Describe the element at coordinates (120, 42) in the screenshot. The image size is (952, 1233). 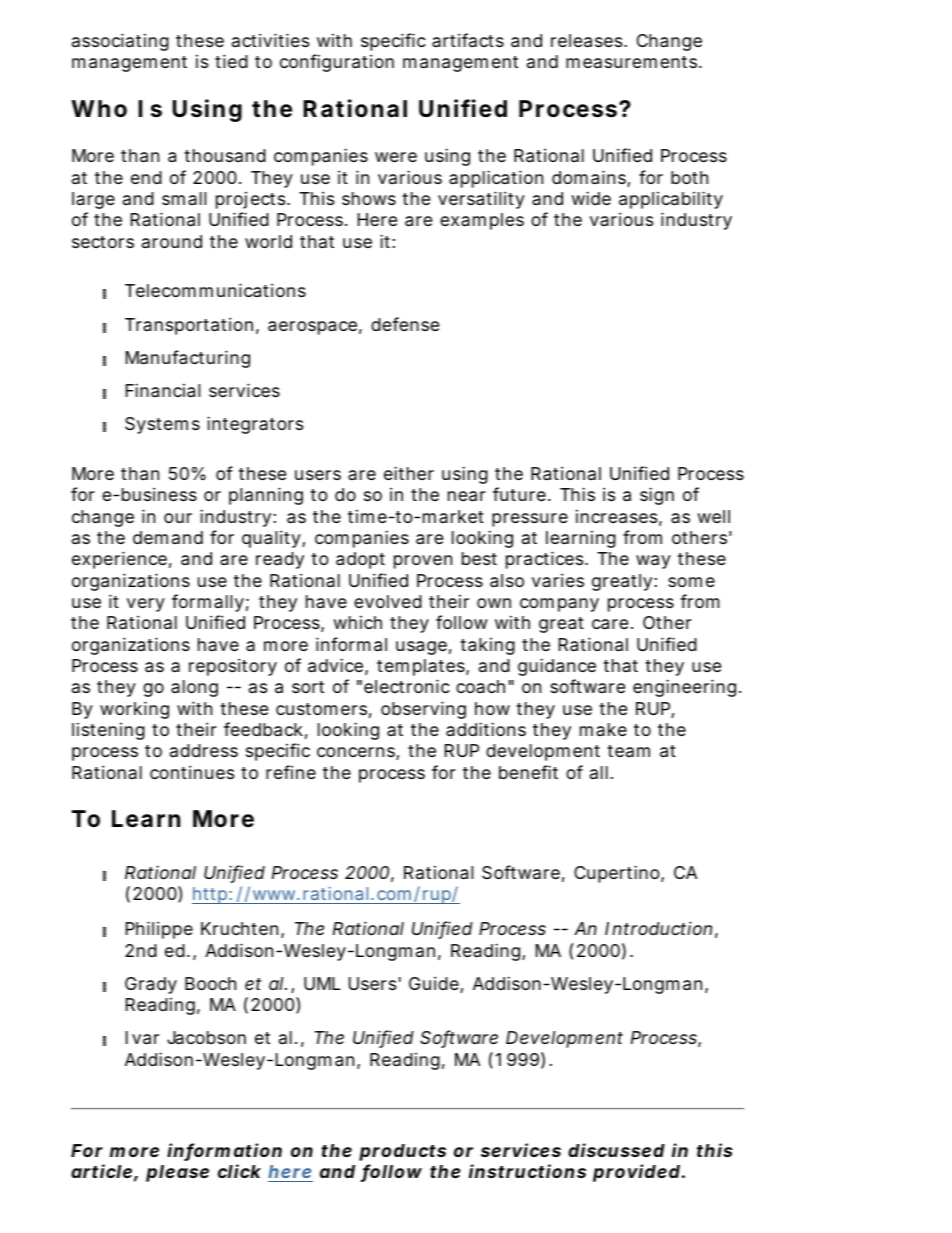
I see `associating` at that location.
